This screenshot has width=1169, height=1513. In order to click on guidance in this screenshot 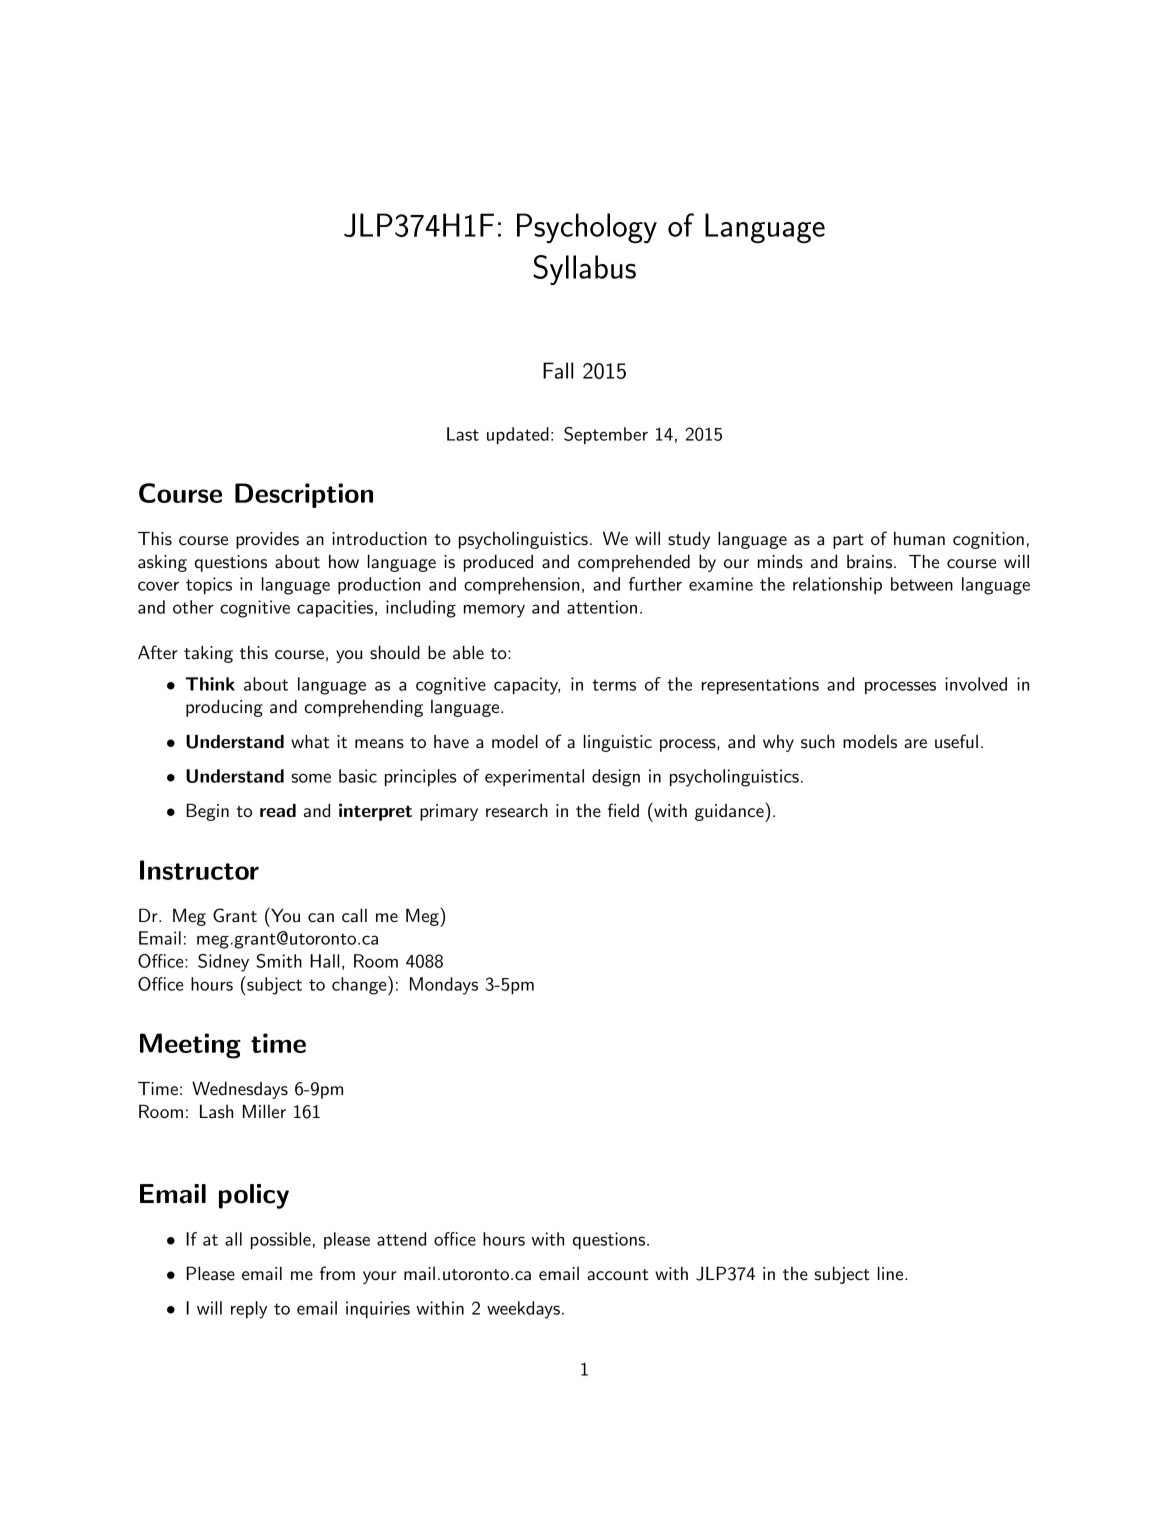, I will do `click(730, 813)`.
